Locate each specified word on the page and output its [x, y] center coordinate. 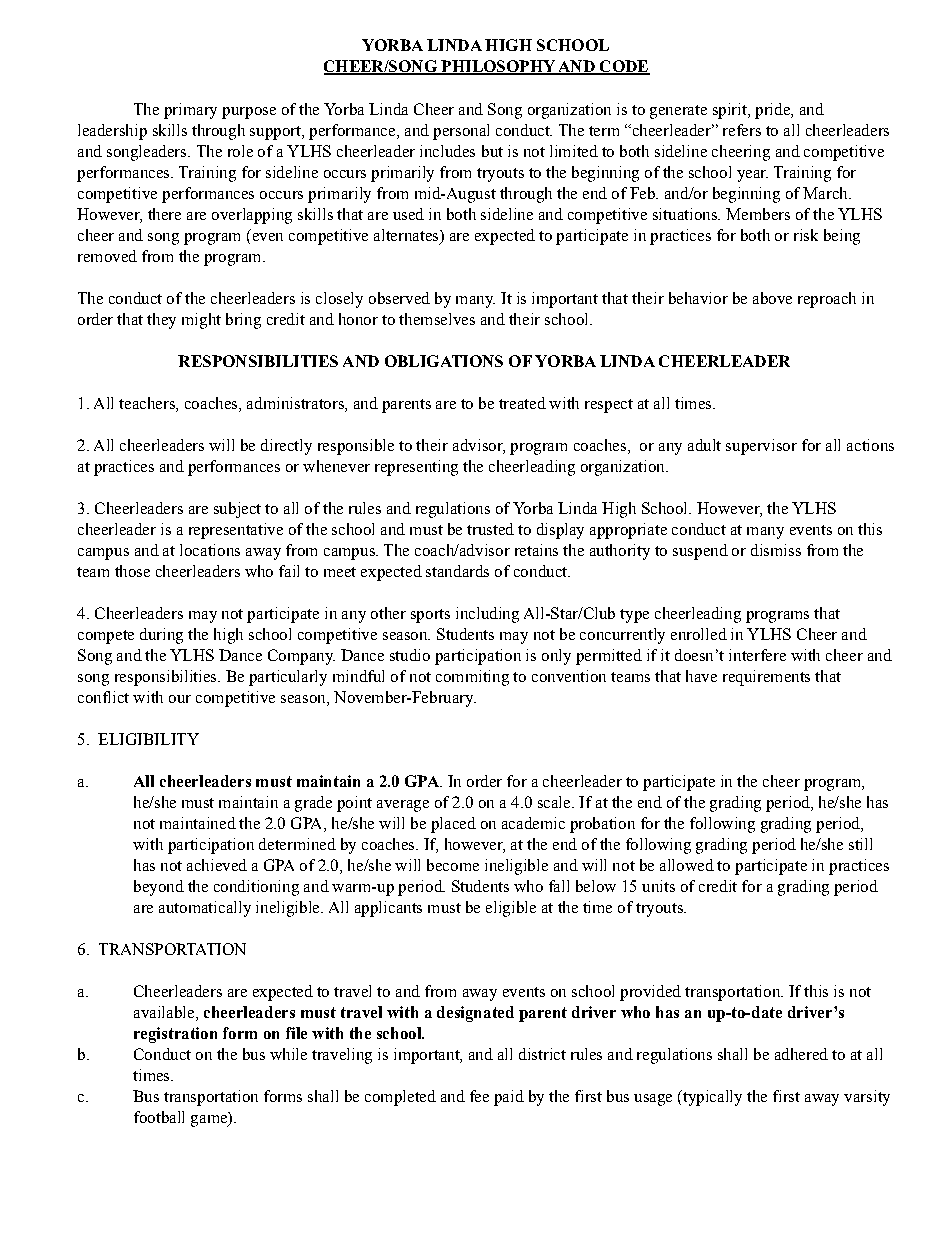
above [772, 298]
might [201, 321]
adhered [801, 1054]
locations [210, 550]
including [487, 615]
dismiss [776, 550]
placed [453, 825]
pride [773, 111]
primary [190, 111]
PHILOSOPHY [498, 67]
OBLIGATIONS [444, 361]
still [860, 844]
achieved [217, 865]
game [210, 1121]
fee [479, 1096]
